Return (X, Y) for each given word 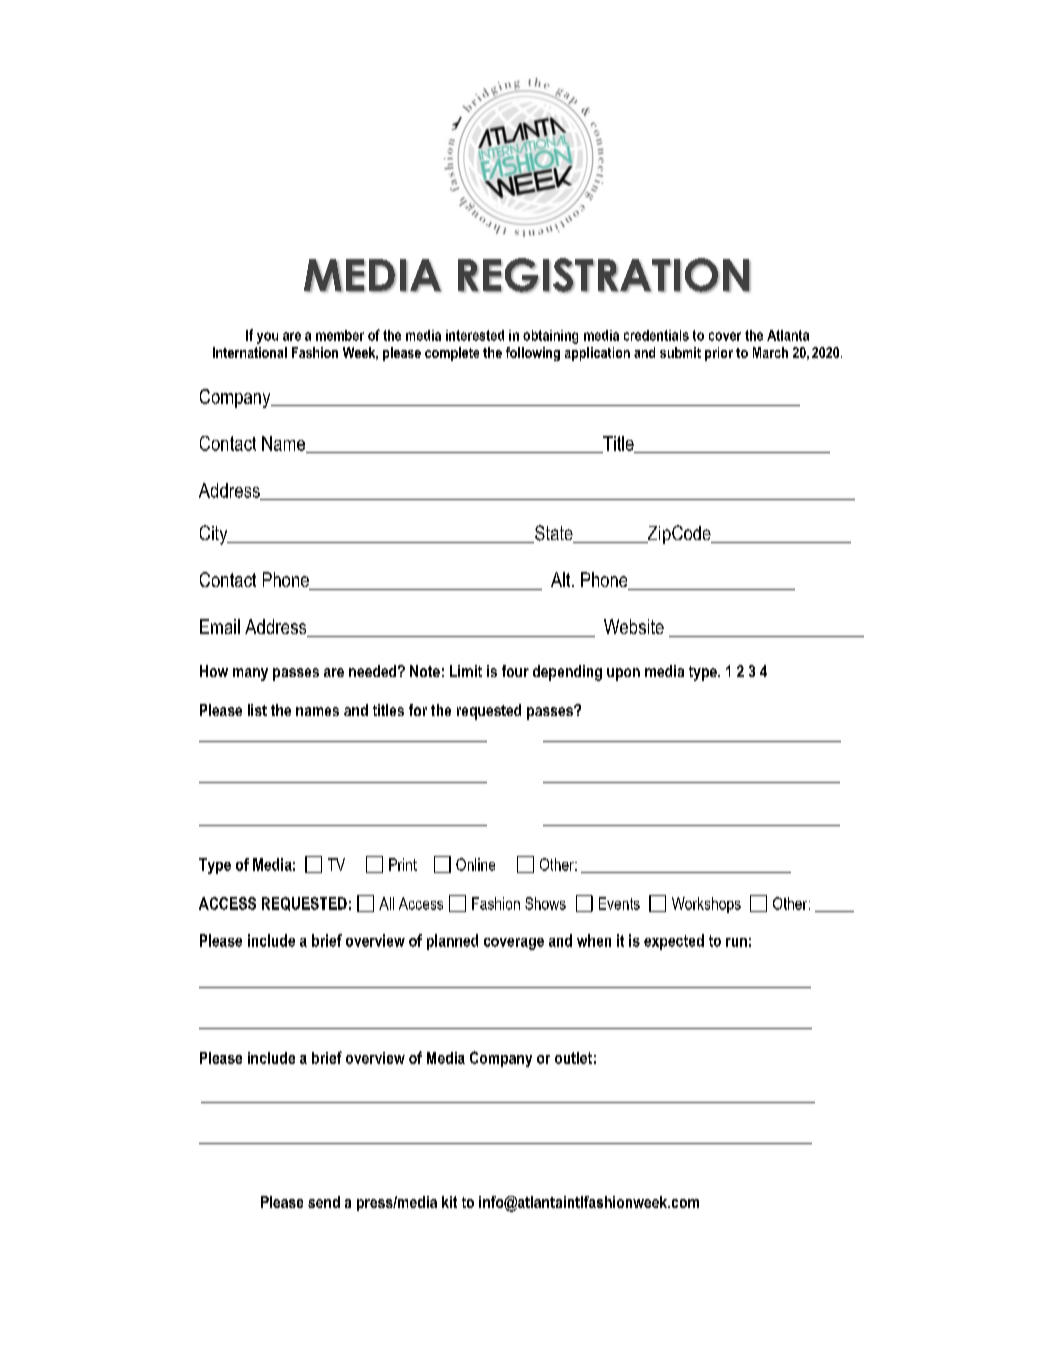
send (324, 1202)
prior (719, 354)
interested (475, 335)
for (418, 710)
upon (623, 674)
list (257, 710)
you (267, 338)
